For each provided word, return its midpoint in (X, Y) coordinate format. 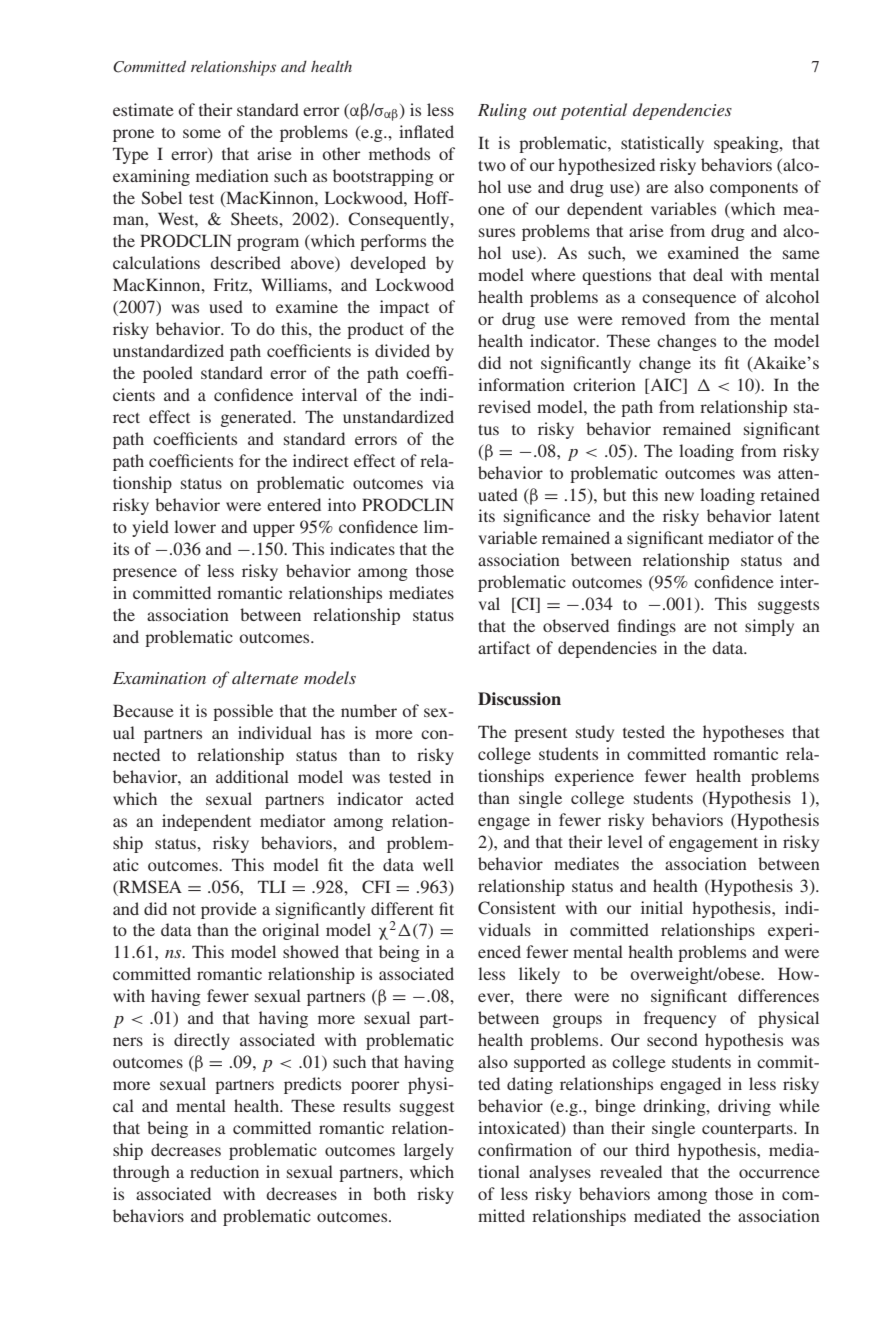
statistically (662, 144)
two (492, 165)
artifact (504, 647)
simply (769, 627)
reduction (224, 1171)
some (202, 133)
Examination (159, 678)
